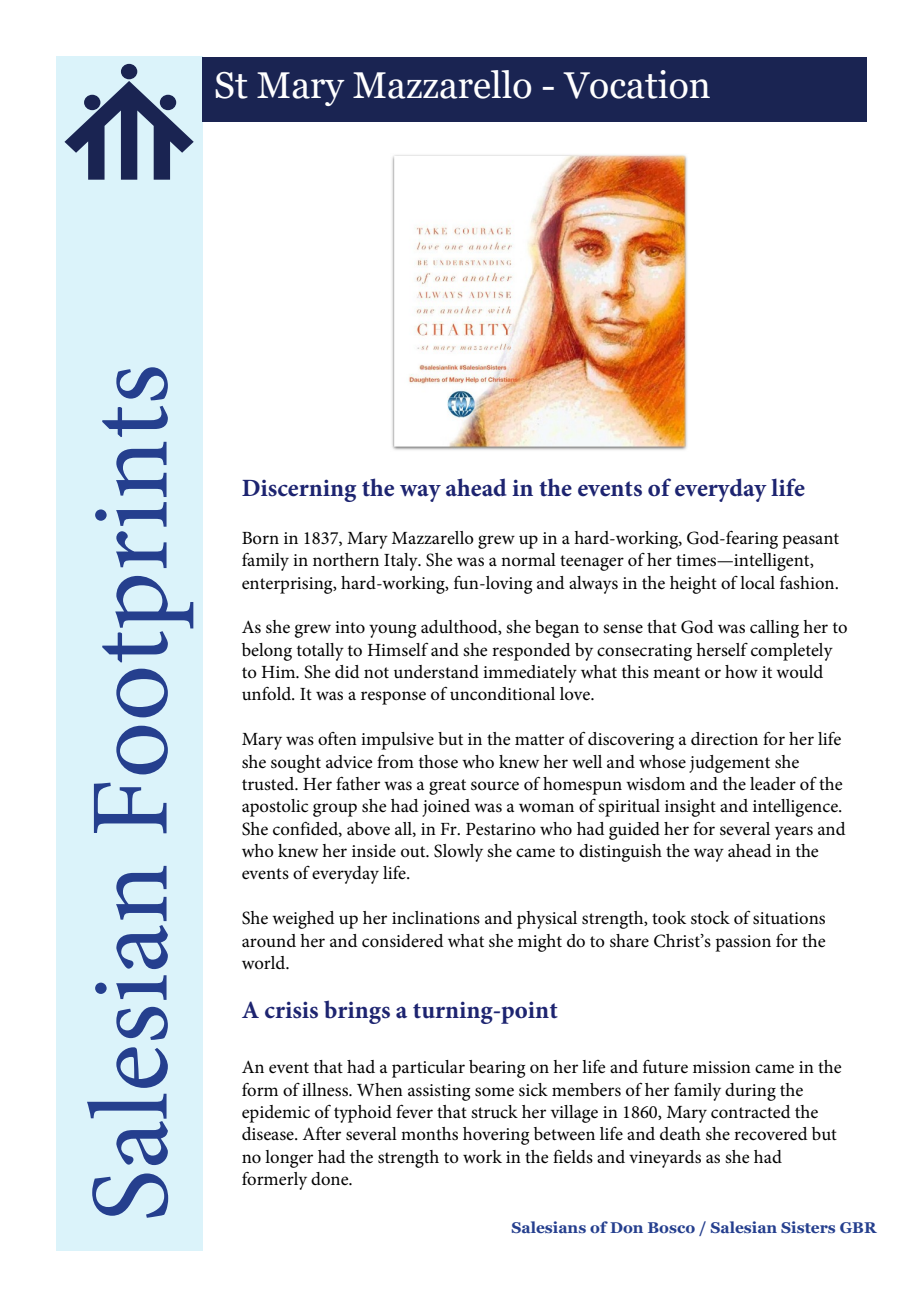  Describe the element at coordinates (810, 541) in the screenshot. I see `peasant` at that location.
